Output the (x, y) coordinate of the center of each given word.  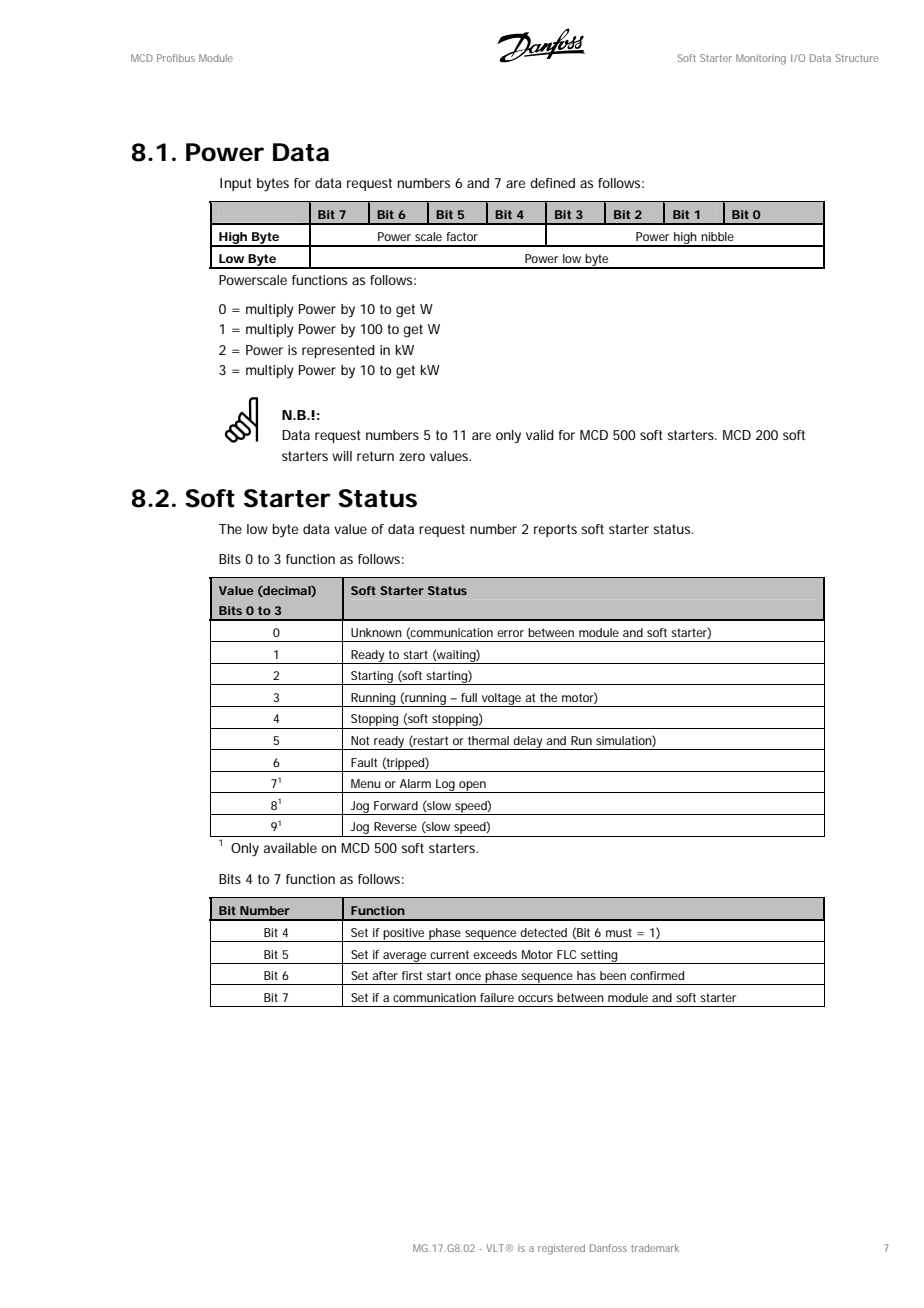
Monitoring (761, 59)
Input (236, 184)
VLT (495, 1248)
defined (552, 183)
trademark (655, 1248)
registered (561, 1249)
